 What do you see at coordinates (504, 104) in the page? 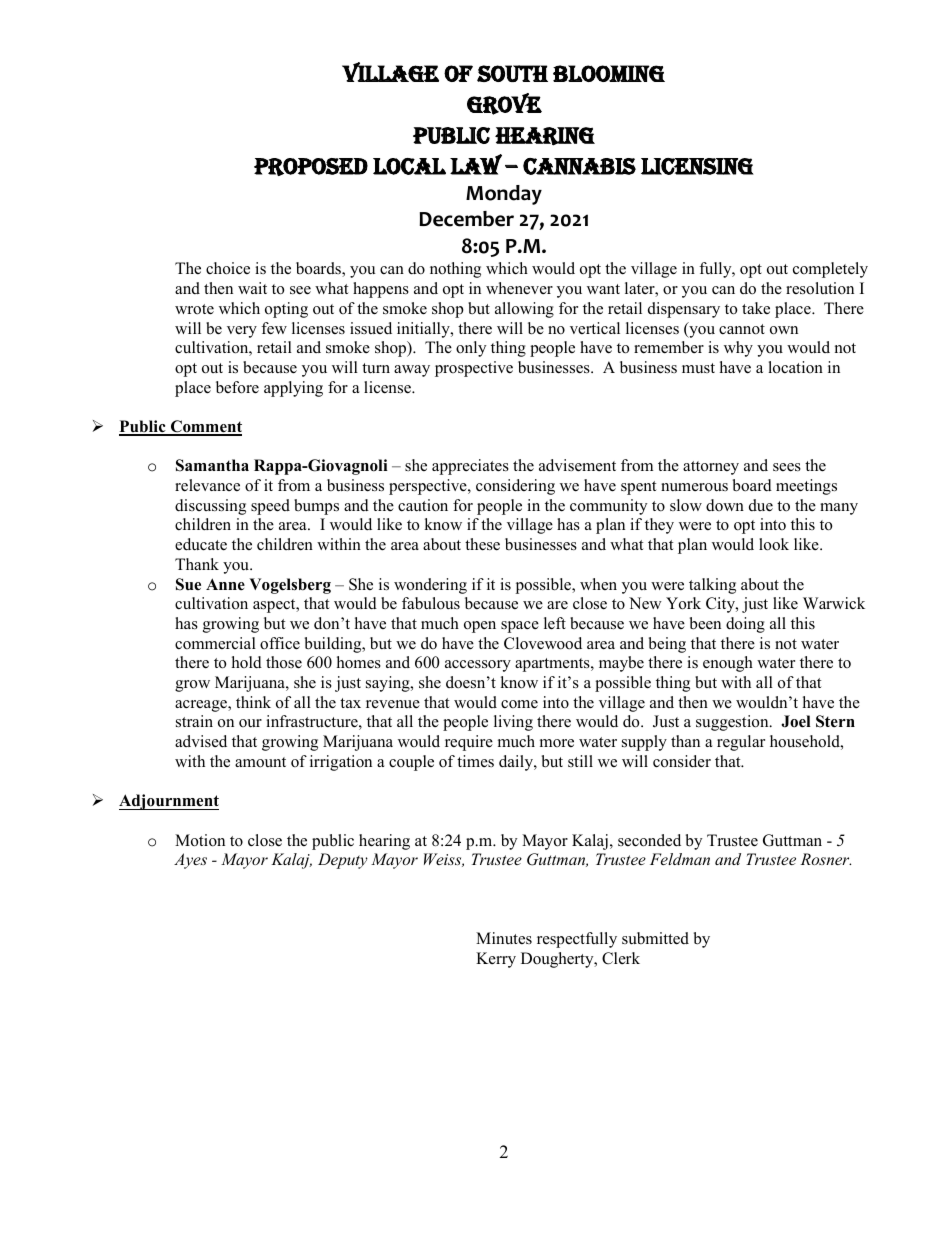
I see `Grove` at bounding box center [504, 104].
